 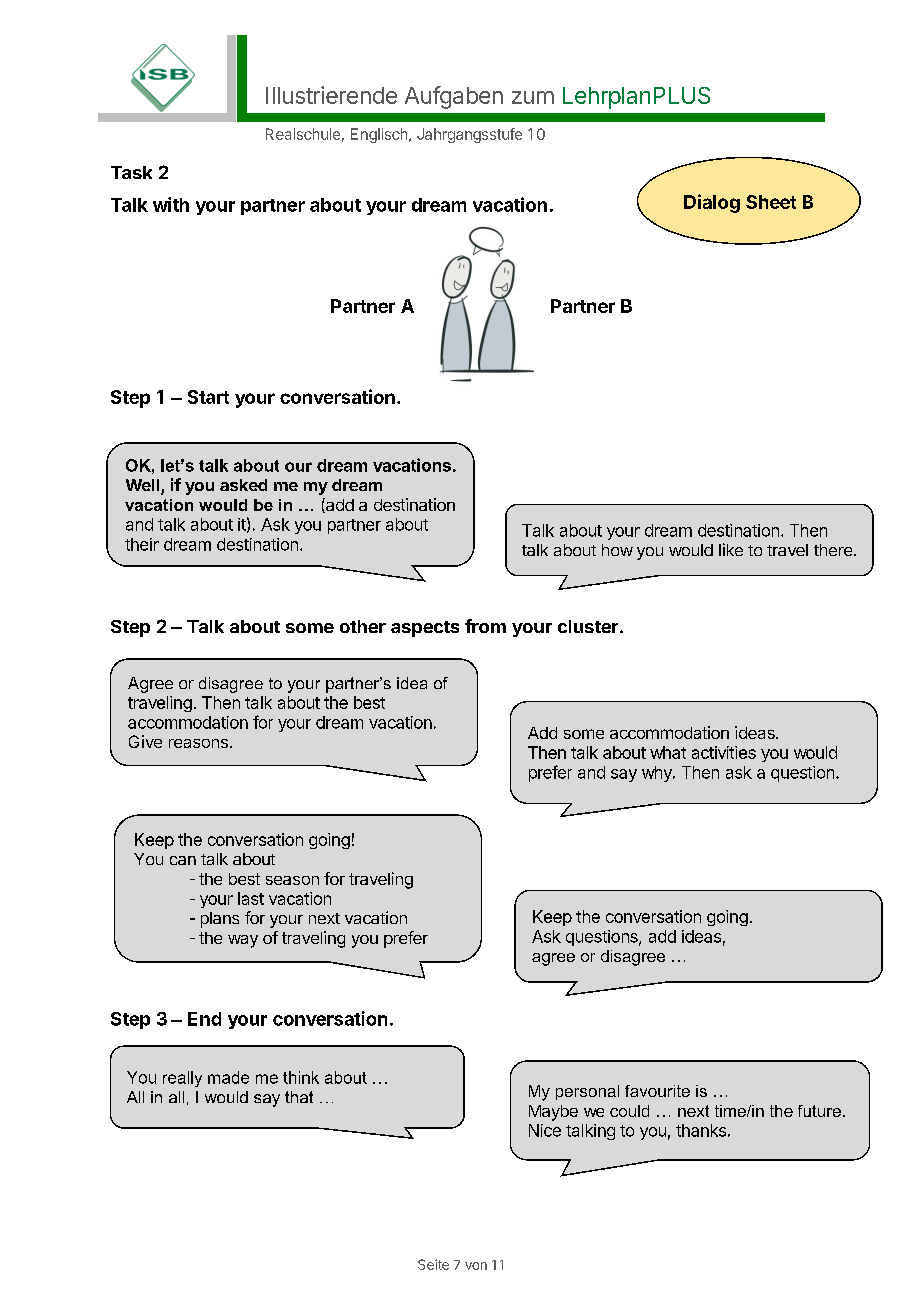 What do you see at coordinates (657, 1091) in the document?
I see `favourite` at bounding box center [657, 1091].
